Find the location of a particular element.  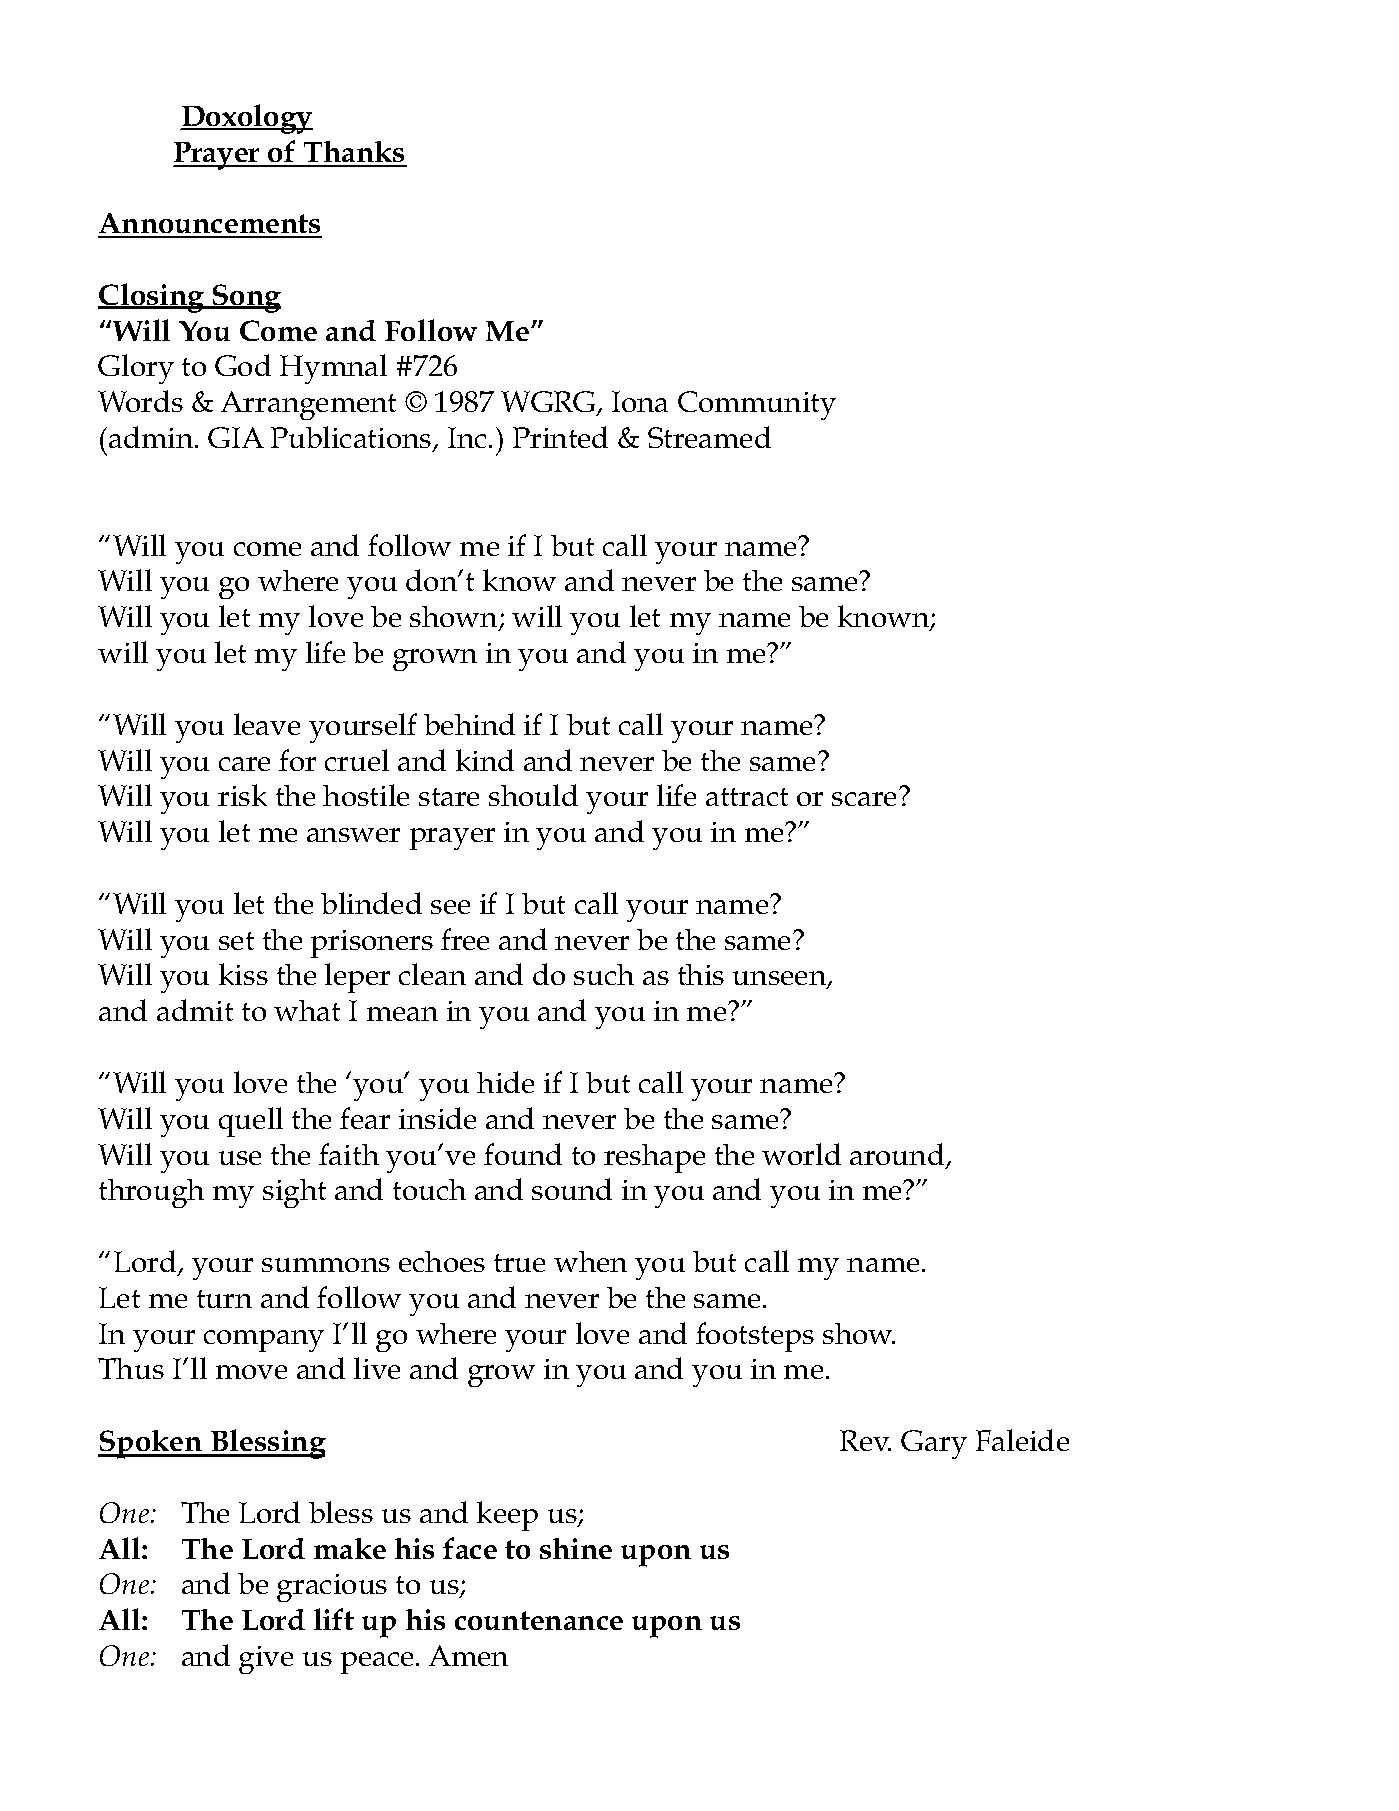

attract is located at coordinates (747, 797).
